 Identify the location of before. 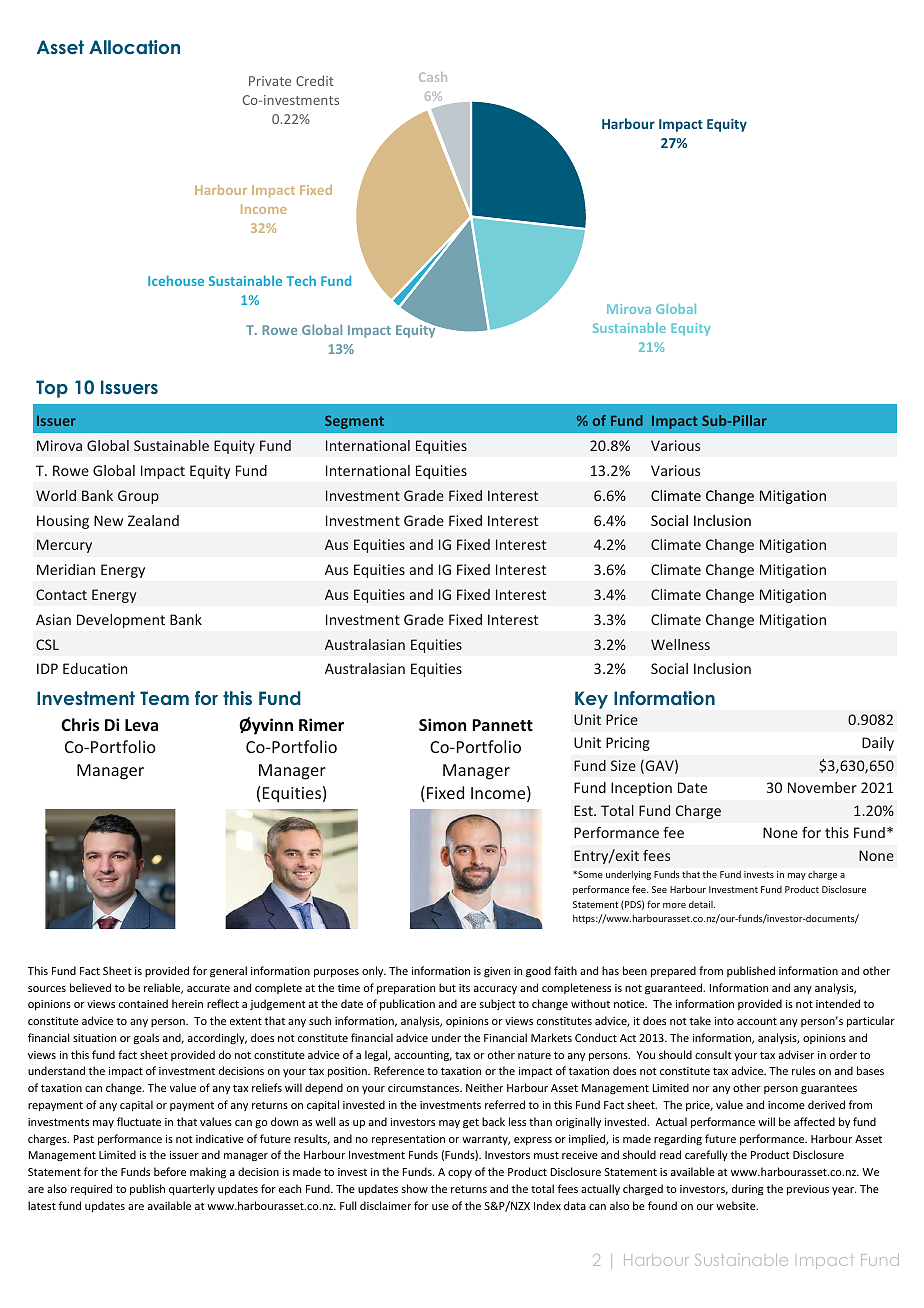
(170, 1171).
